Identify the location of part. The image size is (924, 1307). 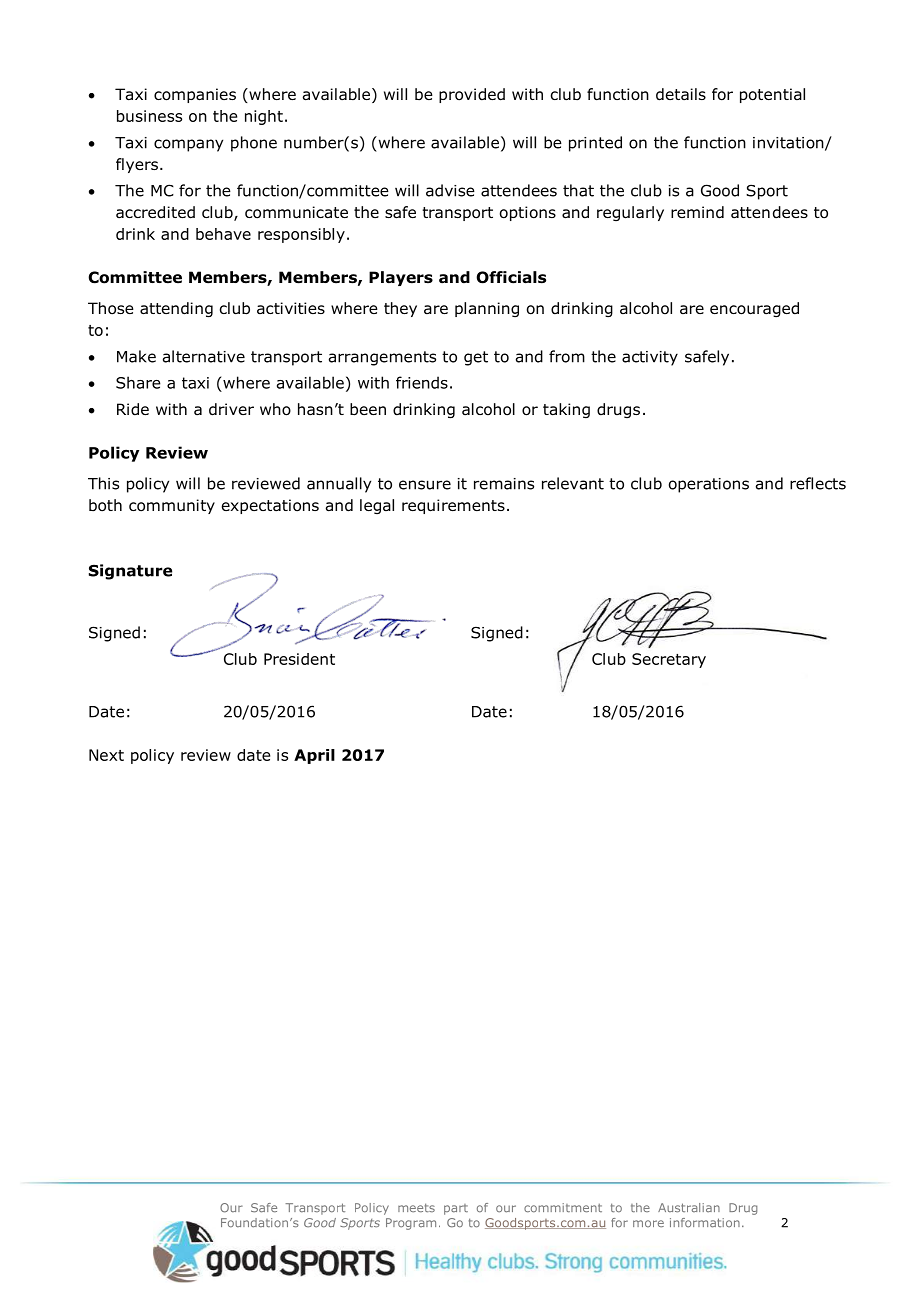
(456, 1209).
